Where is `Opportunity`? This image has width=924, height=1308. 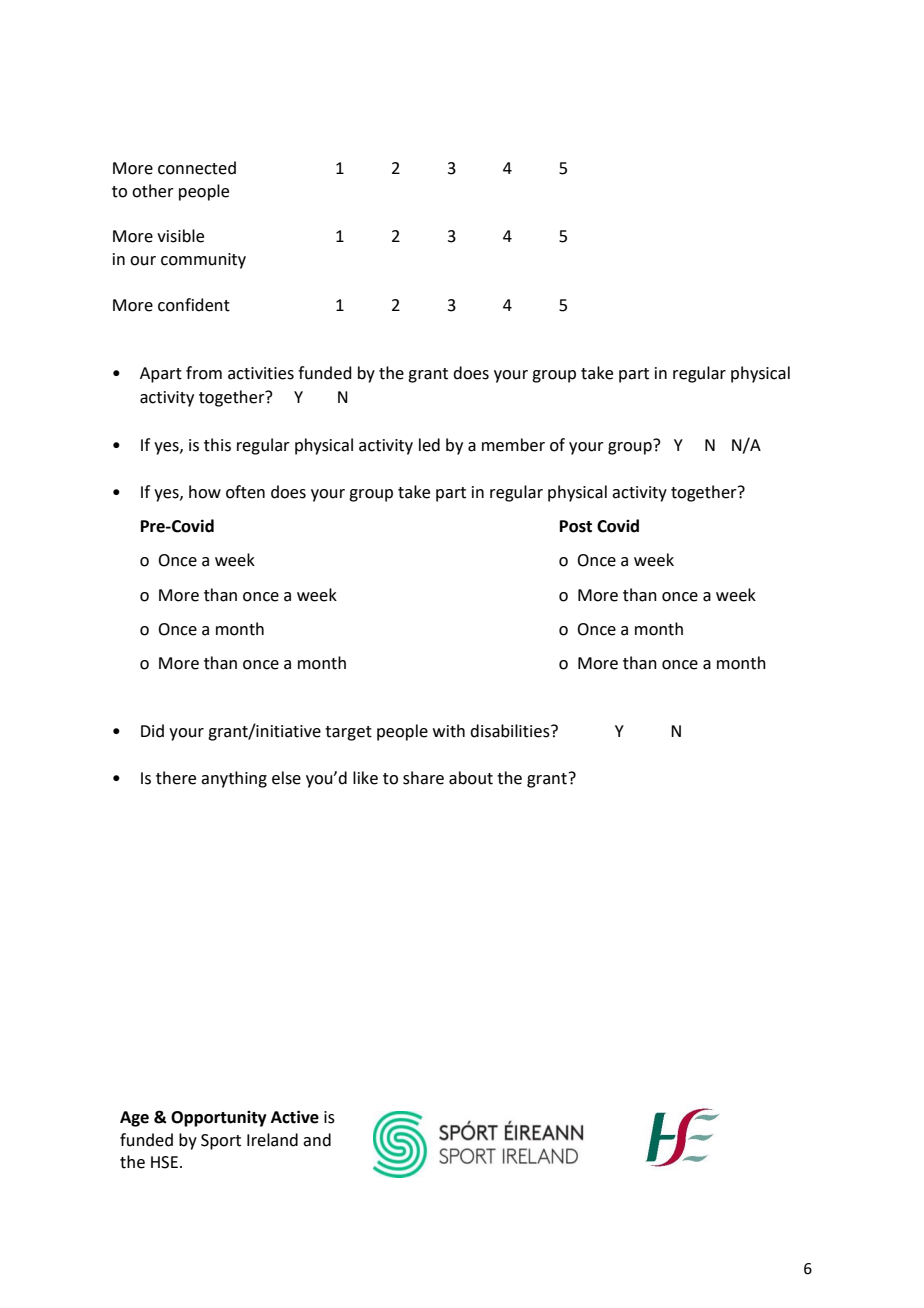 Opportunity is located at coordinates (219, 1119).
